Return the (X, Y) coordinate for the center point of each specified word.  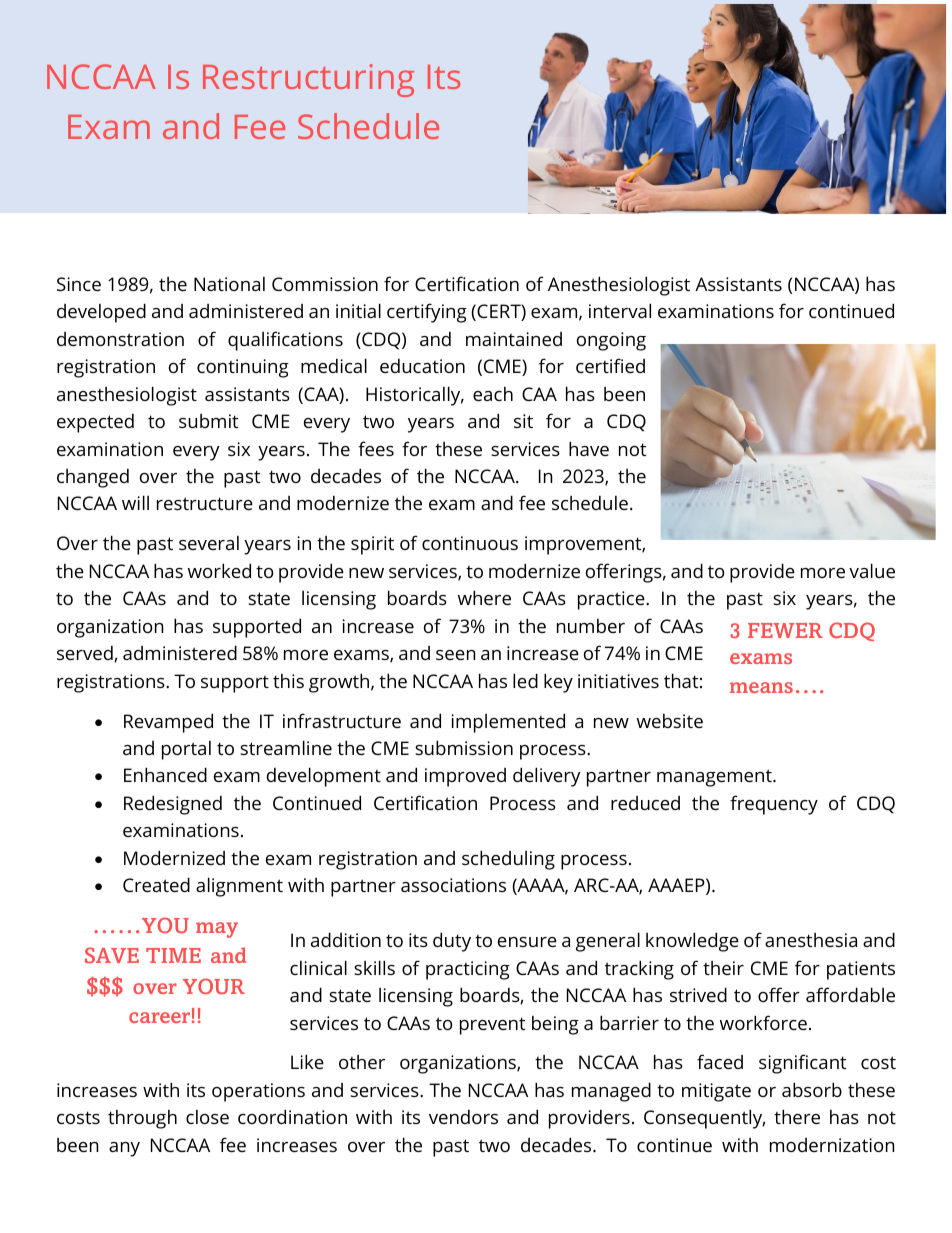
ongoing (611, 341)
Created (156, 884)
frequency (774, 805)
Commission (325, 284)
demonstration (120, 339)
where (484, 597)
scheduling (508, 860)
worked (219, 570)
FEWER (785, 630)
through (142, 1119)
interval (620, 310)
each (493, 394)
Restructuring (308, 80)
